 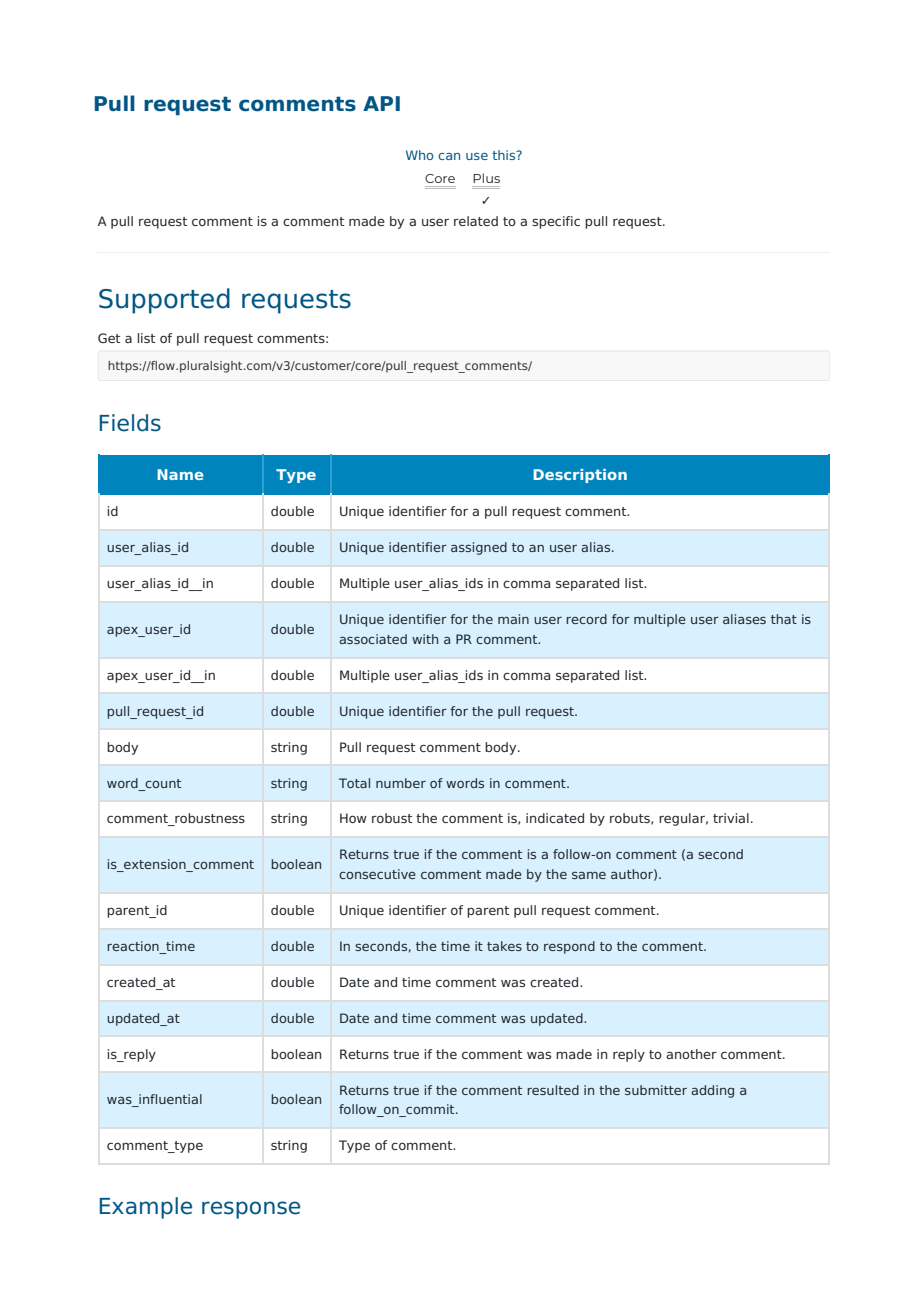 What do you see at coordinates (556, 222) in the screenshot?
I see `specific` at bounding box center [556, 222].
